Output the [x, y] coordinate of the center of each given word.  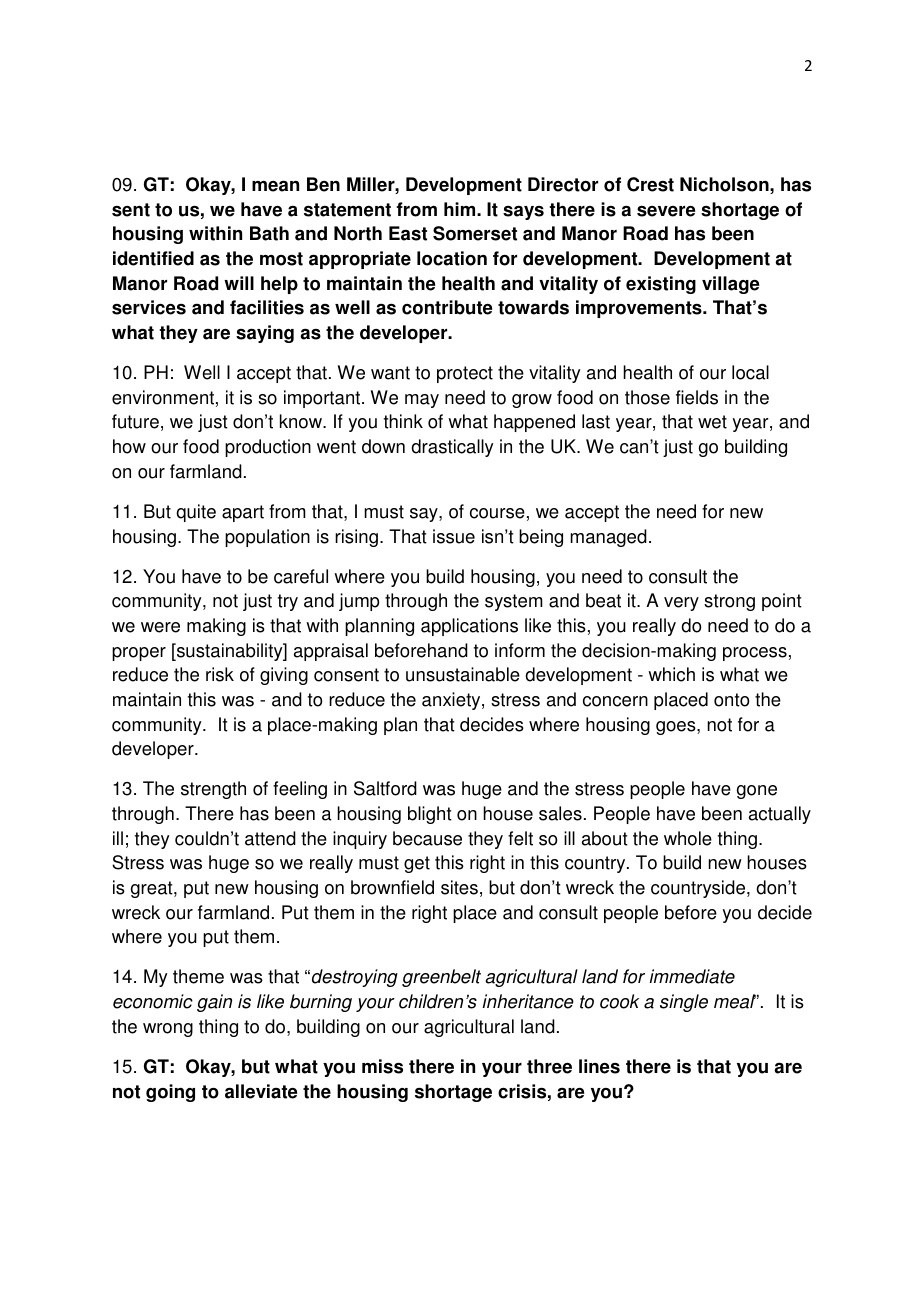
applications [469, 627]
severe [666, 211]
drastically [452, 448]
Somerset [475, 233]
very [681, 604]
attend [270, 838]
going [170, 1093]
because [427, 838]
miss [382, 1066]
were [160, 627]
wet [712, 422]
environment [163, 397]
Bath [269, 233]
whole [688, 838]
